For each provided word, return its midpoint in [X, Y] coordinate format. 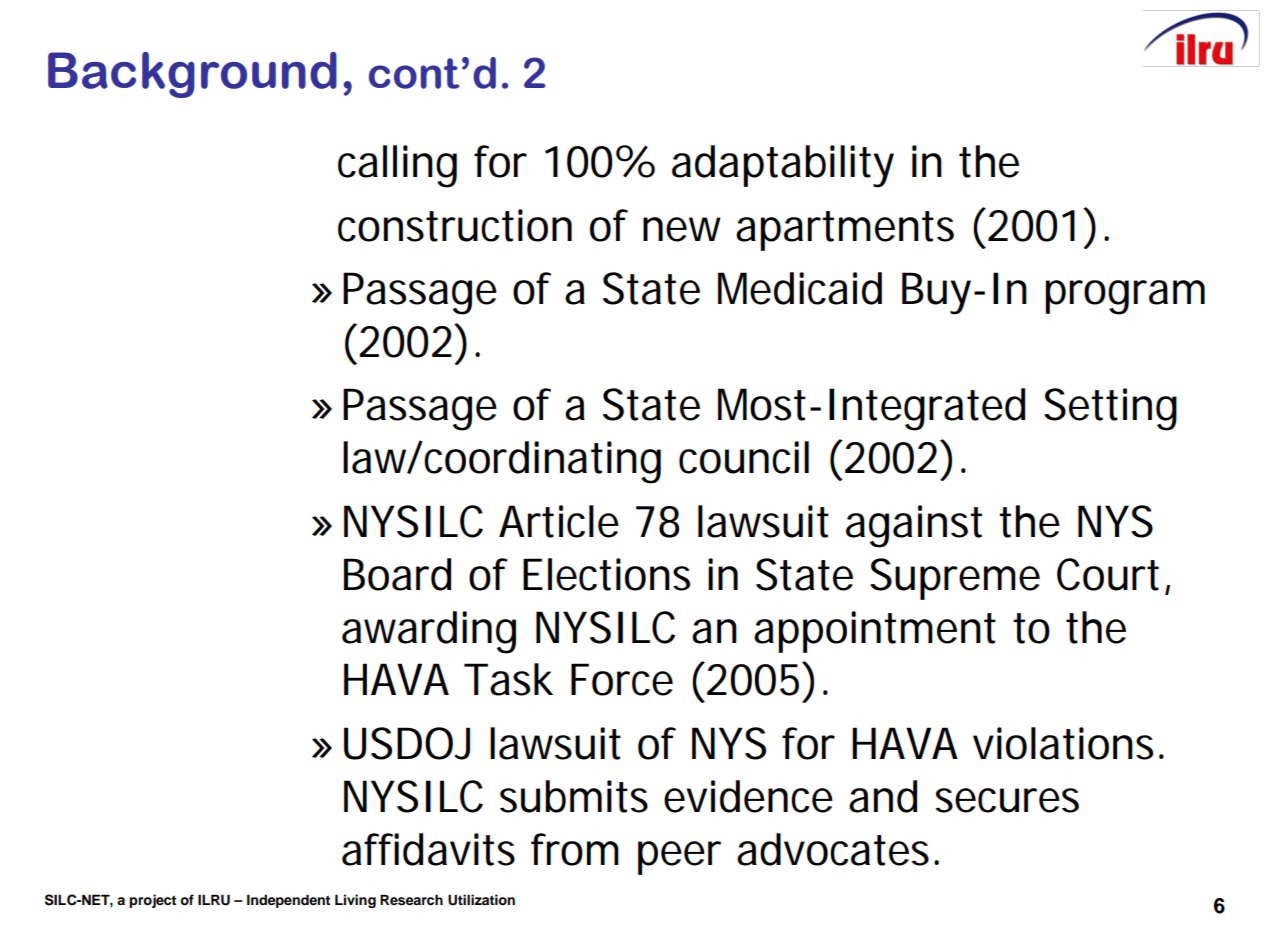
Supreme [955, 579]
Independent [288, 901]
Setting [1110, 409]
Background [192, 75]
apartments [845, 231]
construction [455, 225]
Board [397, 574]
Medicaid [800, 288]
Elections [606, 574]
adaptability [783, 166]
